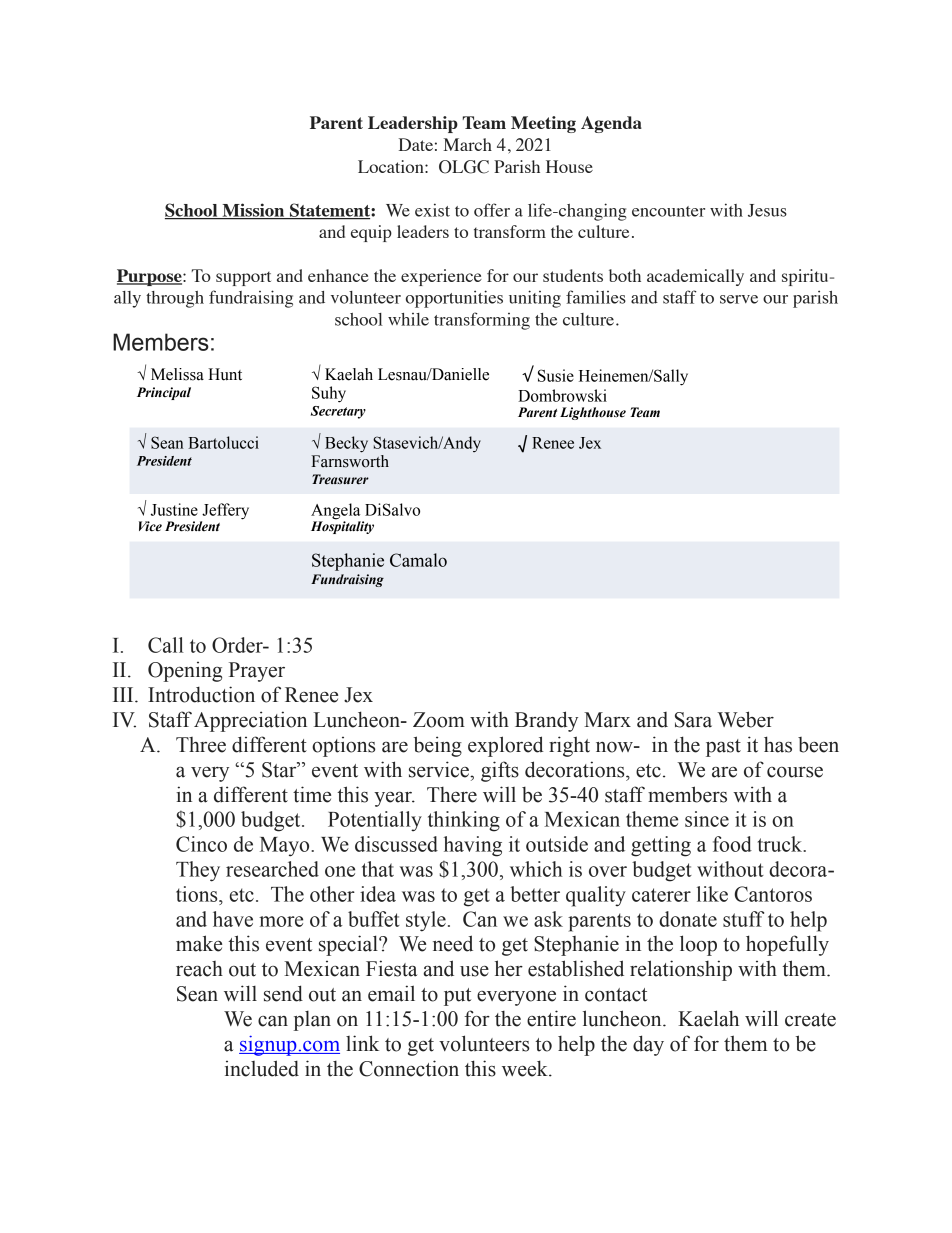  What do you see at coordinates (464, 821) in the screenshot?
I see `thinking` at bounding box center [464, 821].
